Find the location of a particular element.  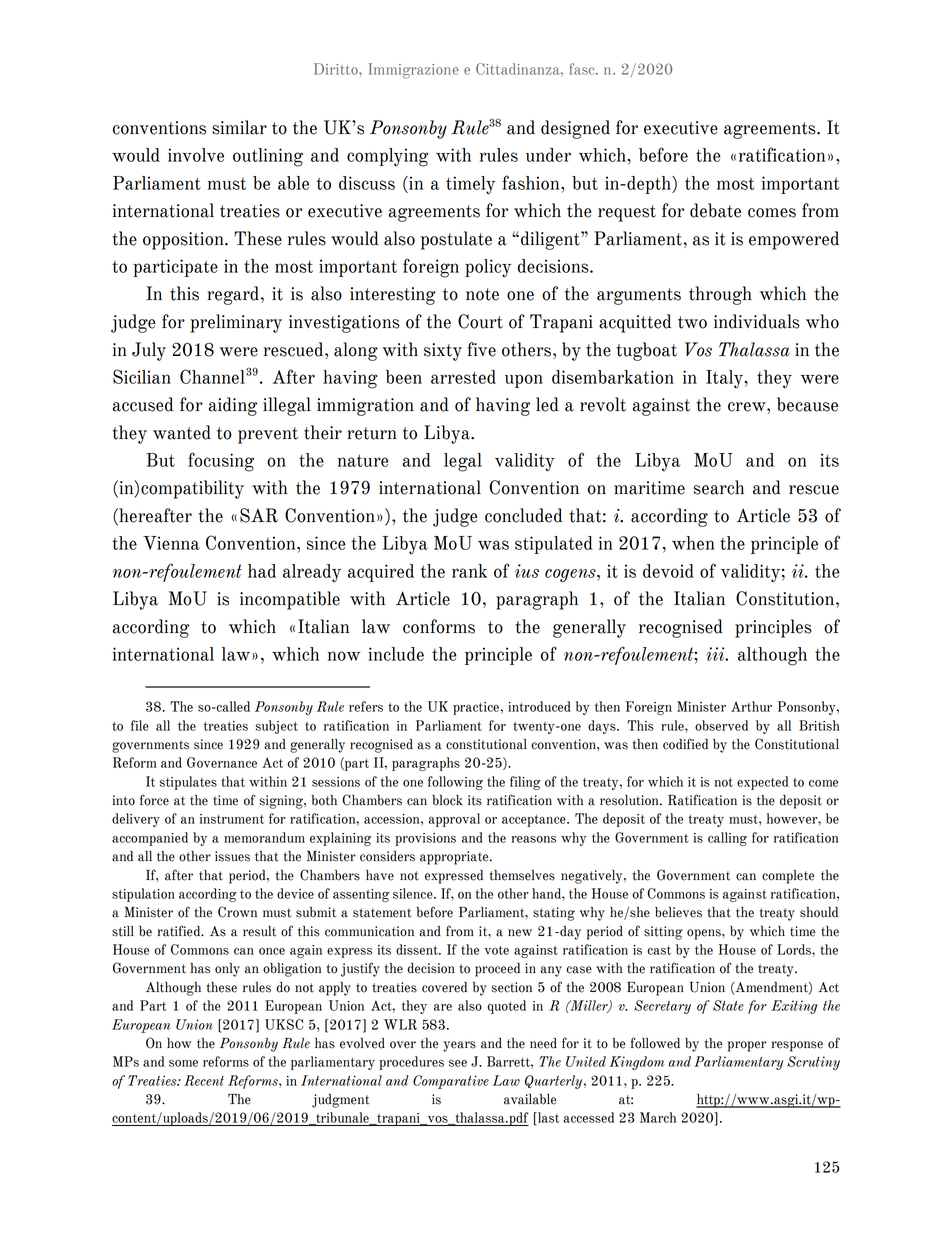

stipulates is located at coordinates (188, 783).
